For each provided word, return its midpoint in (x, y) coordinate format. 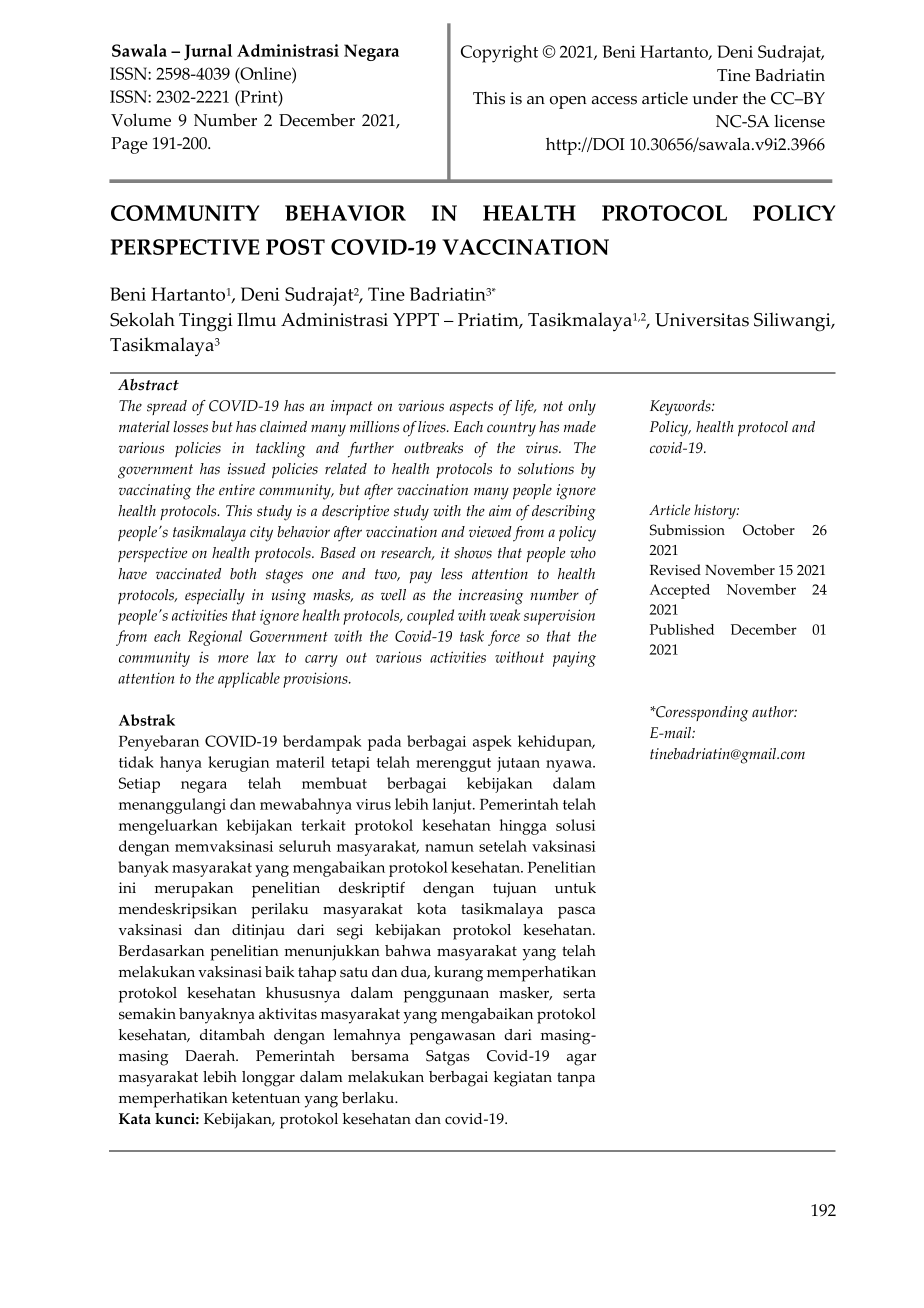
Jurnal (208, 52)
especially (215, 597)
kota (431, 909)
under (715, 98)
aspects (471, 408)
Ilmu (256, 319)
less (452, 574)
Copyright (499, 54)
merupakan (194, 890)
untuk (575, 888)
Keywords (681, 408)
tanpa (576, 1079)
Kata (135, 1119)
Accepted (680, 591)
